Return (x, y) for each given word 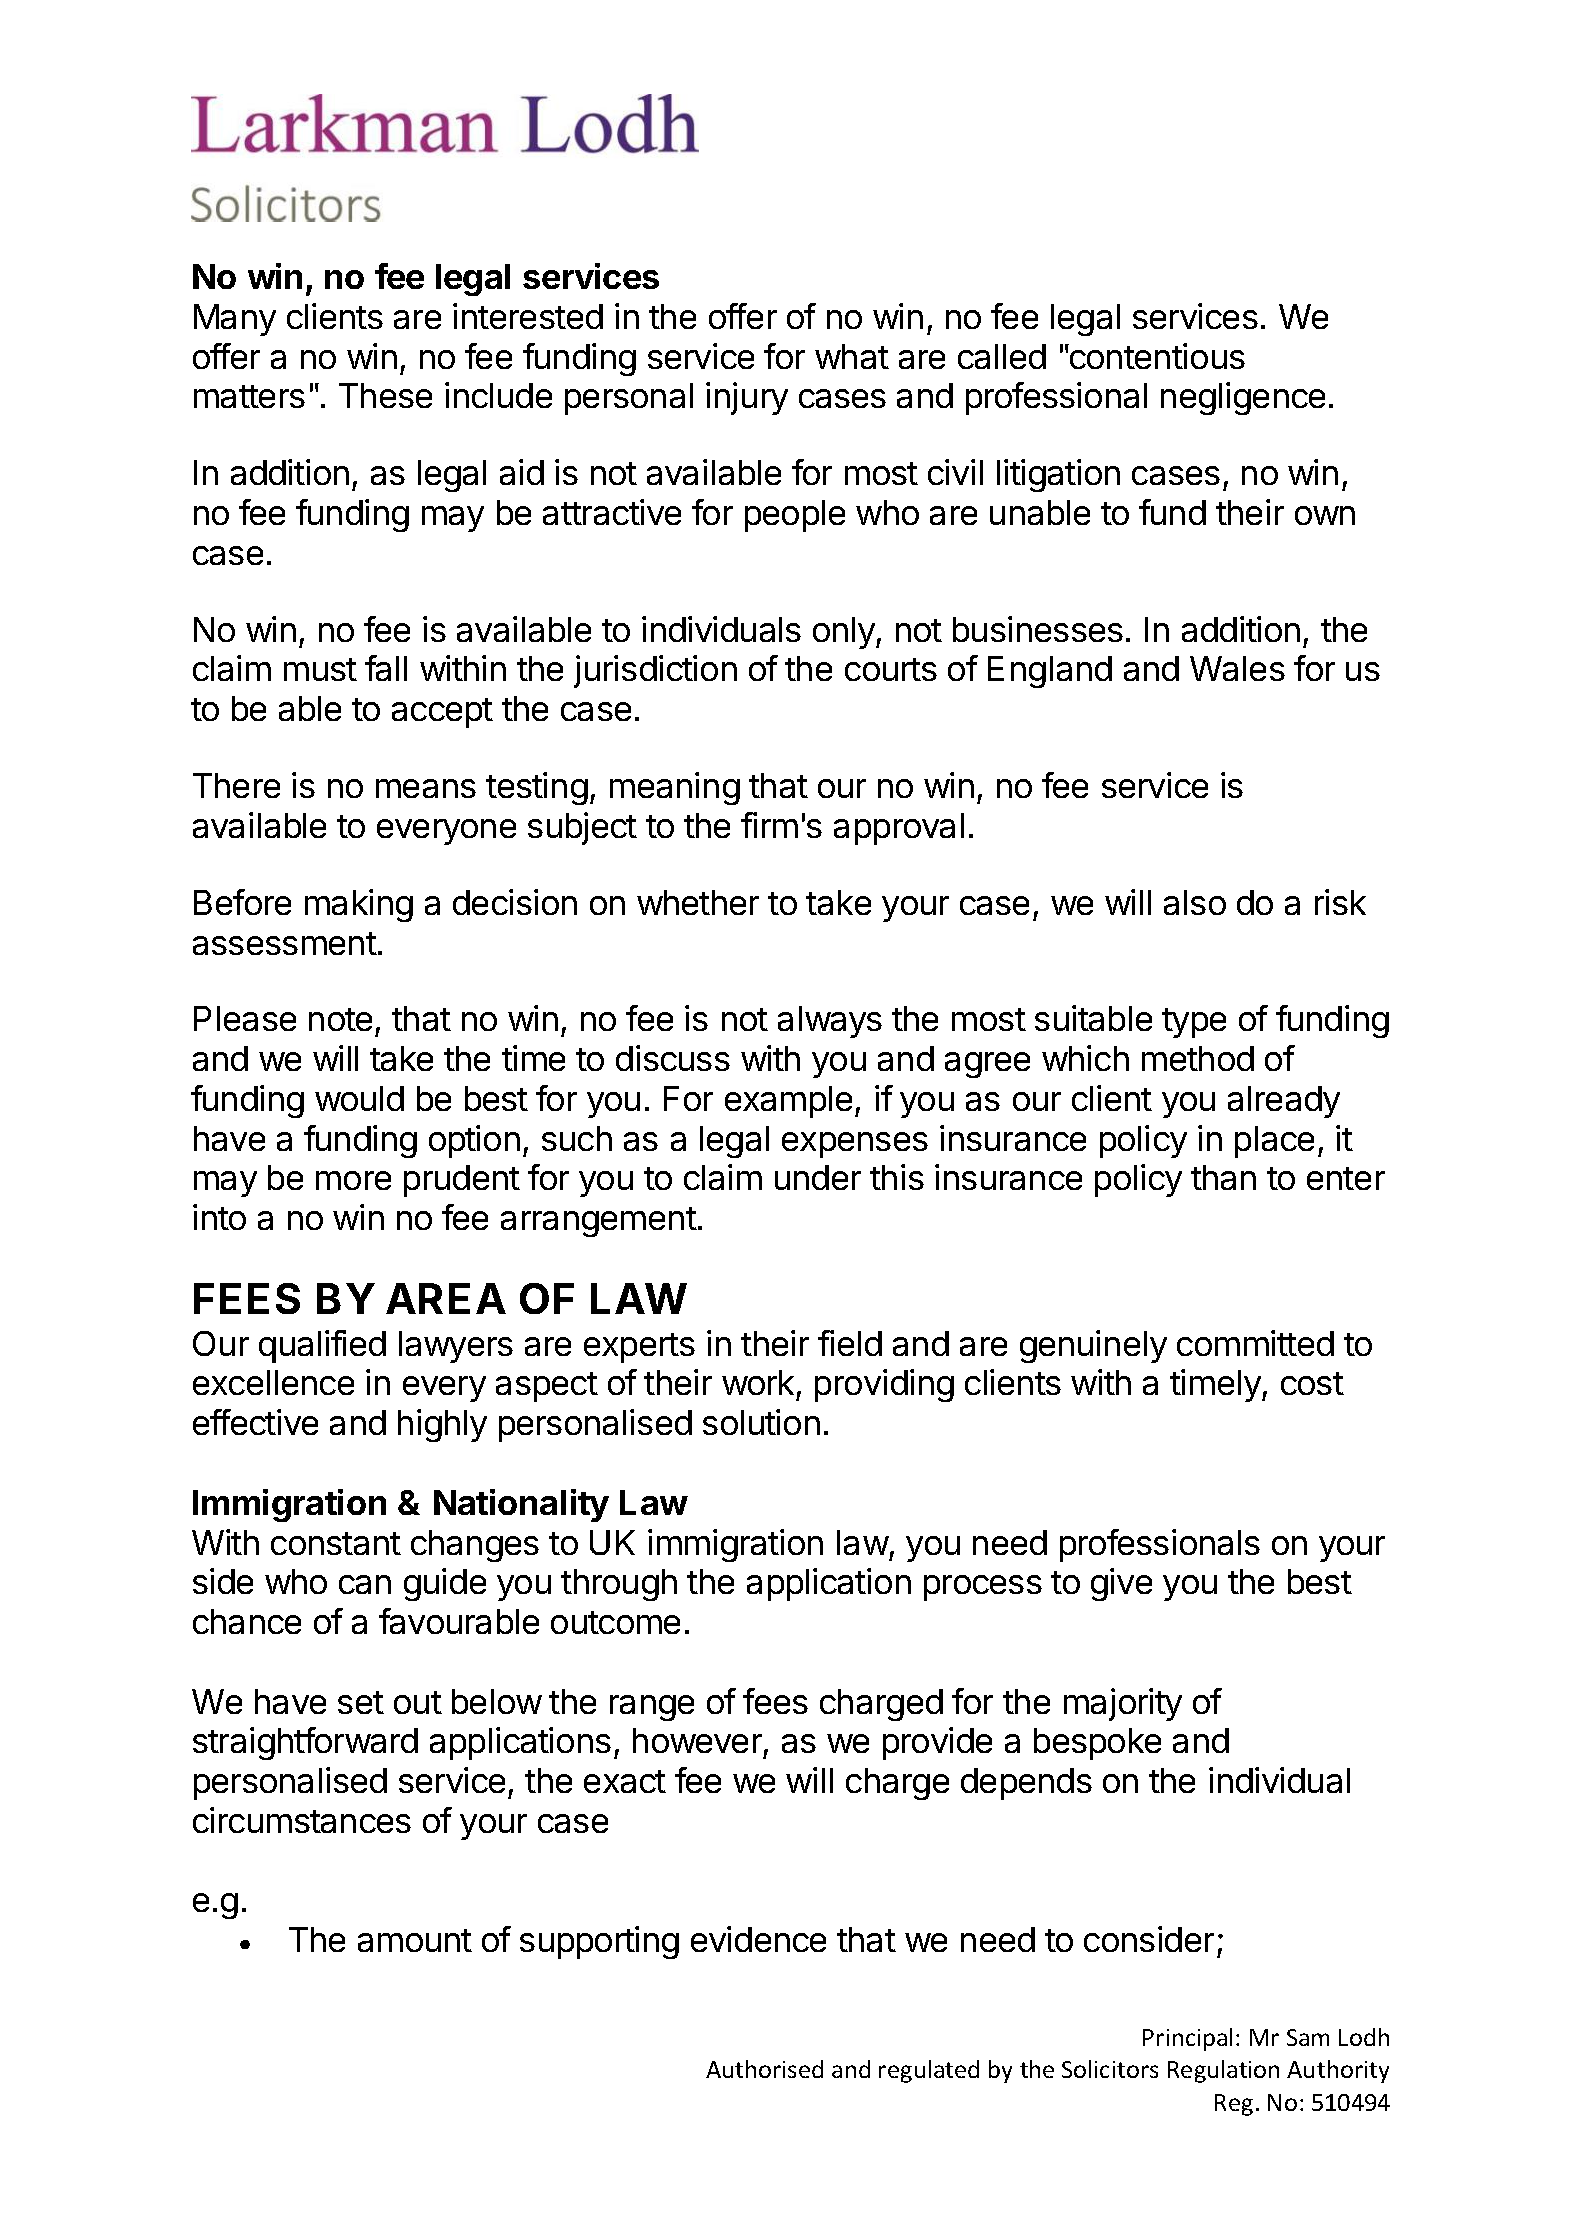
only (845, 633)
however (697, 1740)
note (340, 1019)
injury (747, 398)
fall (386, 668)
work (758, 1382)
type (1194, 1023)
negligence (1243, 398)
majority (1123, 1704)
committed (1255, 1343)
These (385, 395)
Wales (1237, 668)
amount (415, 1940)
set (361, 1702)
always (830, 1022)
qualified (322, 1346)
